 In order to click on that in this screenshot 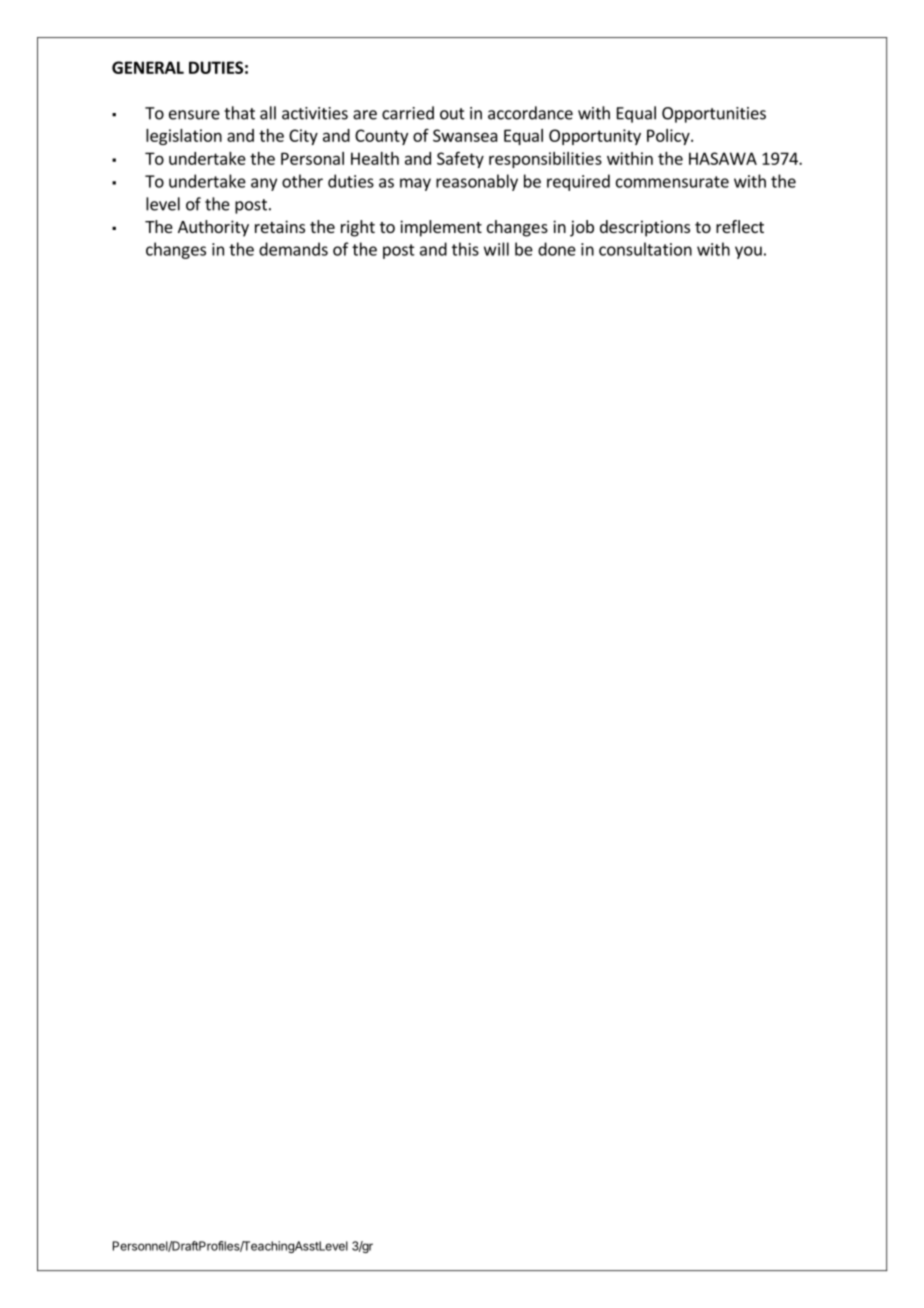, I will do `click(239, 113)`.
